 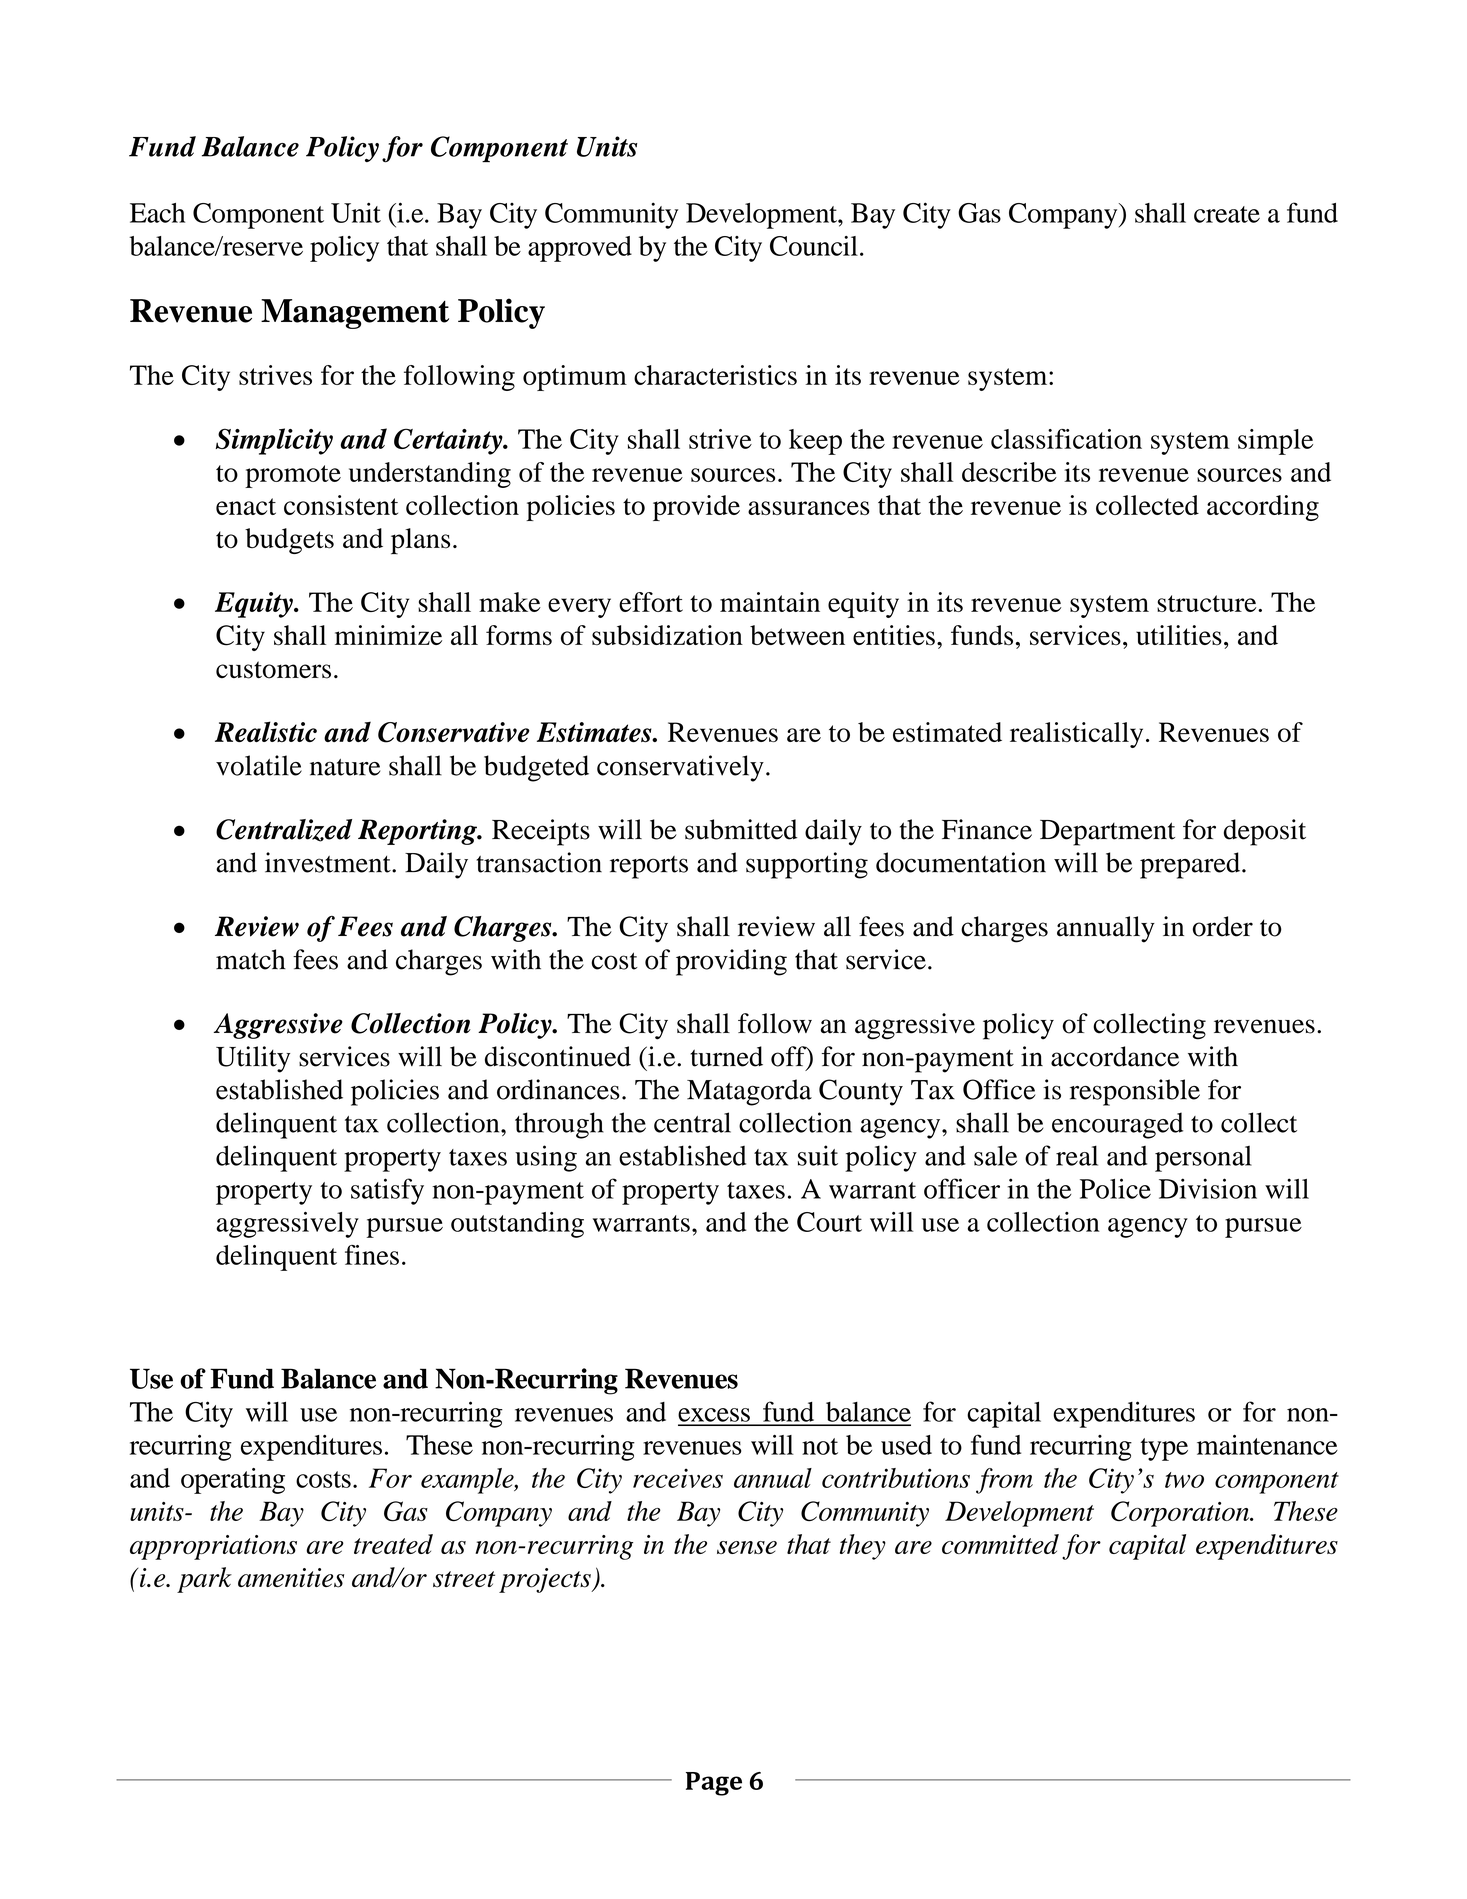 I want to click on subsidization, so click(x=667, y=635).
